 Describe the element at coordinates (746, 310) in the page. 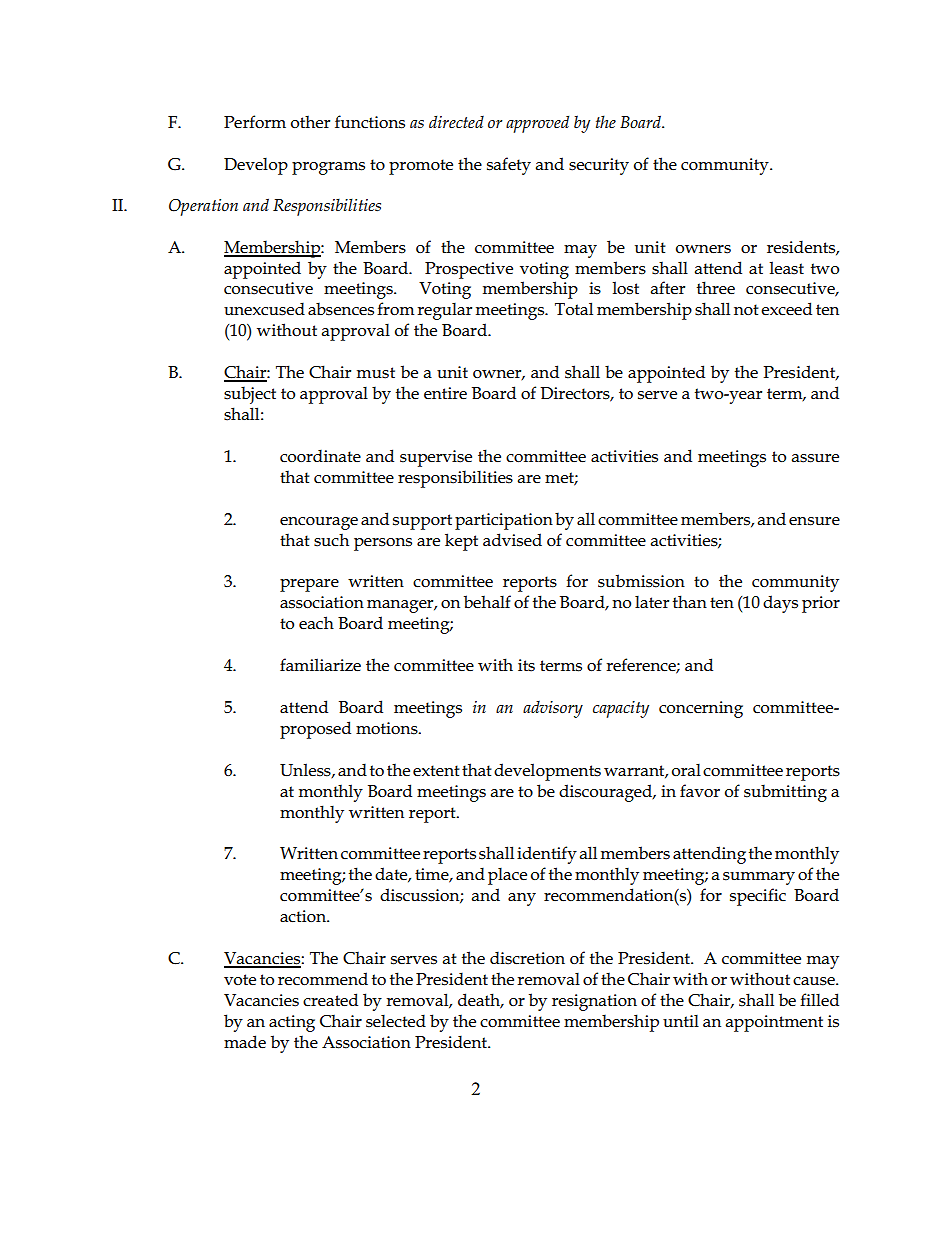

I see `not` at that location.
